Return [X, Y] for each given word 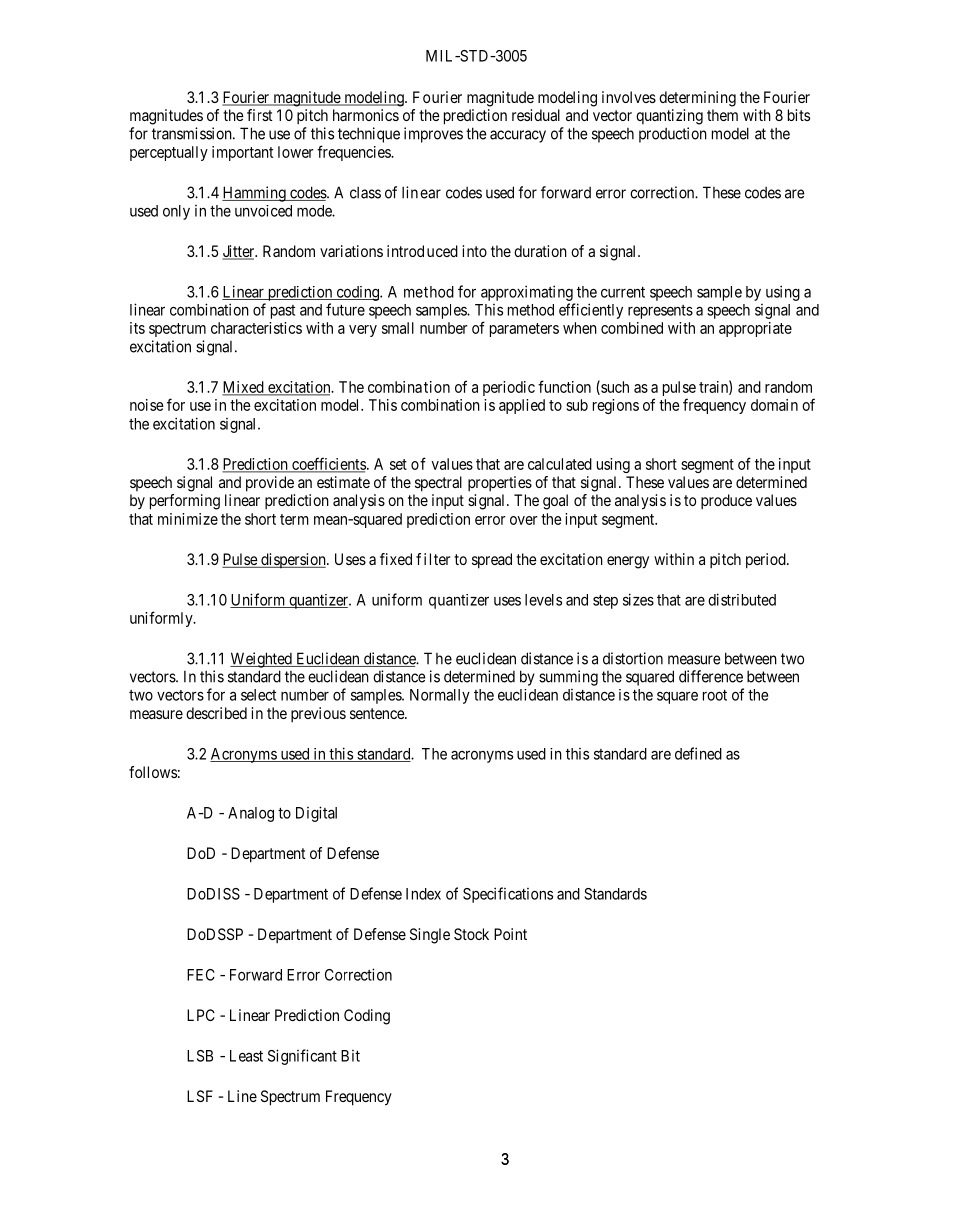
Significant [302, 1057]
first [260, 115]
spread [492, 561]
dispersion [293, 560]
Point [510, 934]
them [722, 115]
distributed [742, 599]
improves [433, 135]
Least [246, 1056]
